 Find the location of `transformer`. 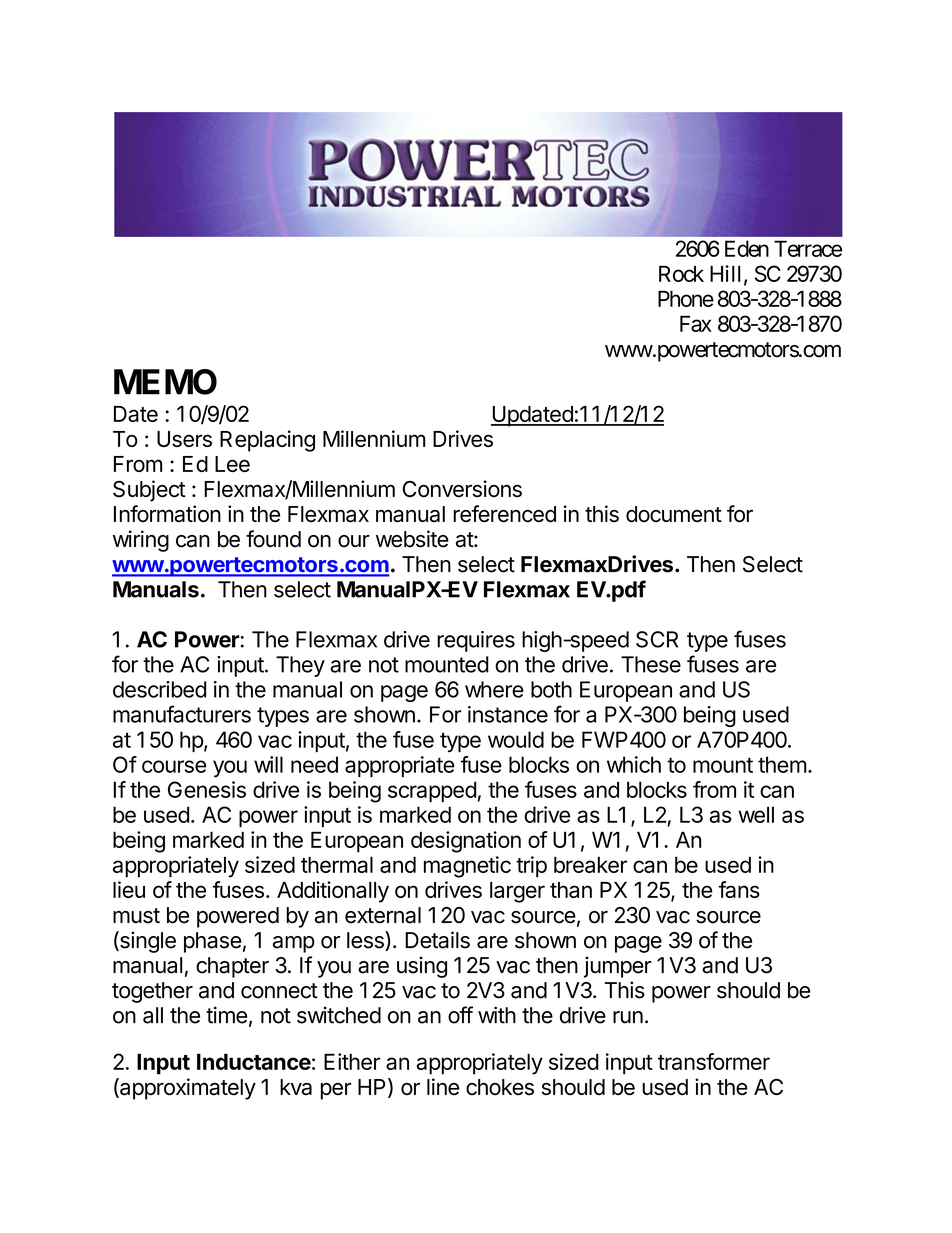

transformer is located at coordinates (714, 1061).
